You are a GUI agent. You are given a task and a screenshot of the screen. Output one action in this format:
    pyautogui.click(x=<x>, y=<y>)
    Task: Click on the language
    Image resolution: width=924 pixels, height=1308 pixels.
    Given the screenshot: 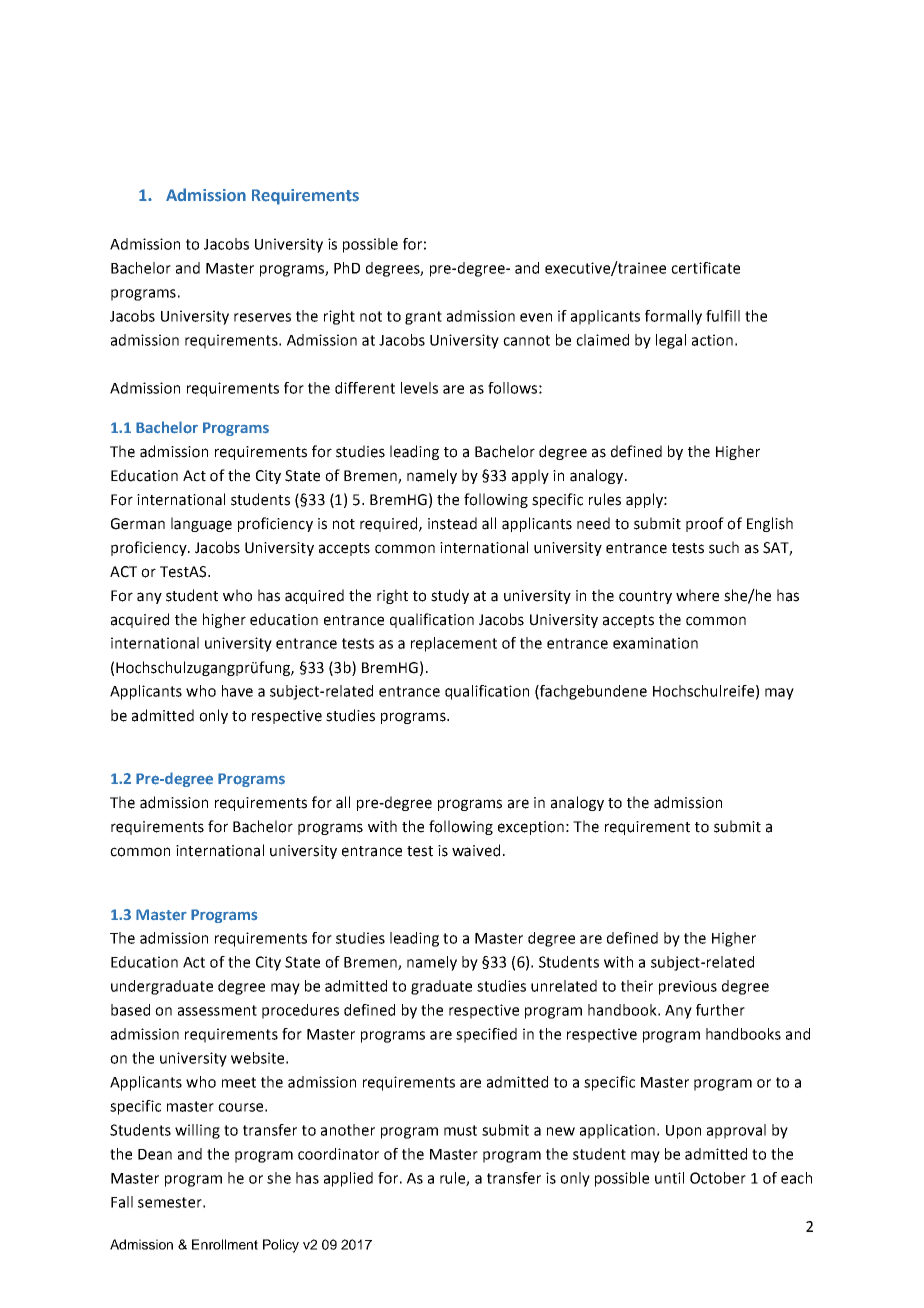 What is the action you would take?
    pyautogui.click(x=201, y=524)
